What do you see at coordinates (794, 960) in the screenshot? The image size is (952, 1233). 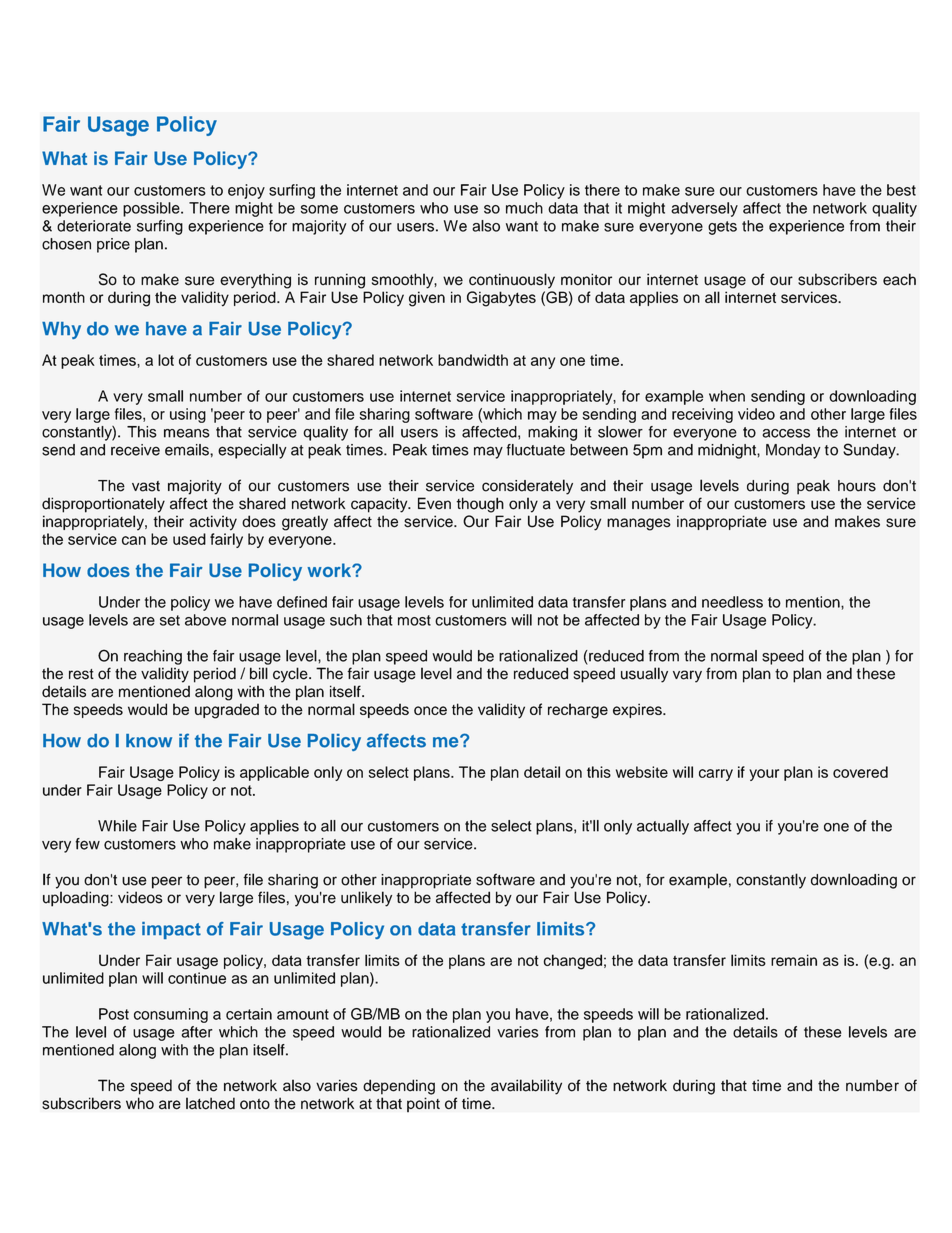 I see `remain` at bounding box center [794, 960].
